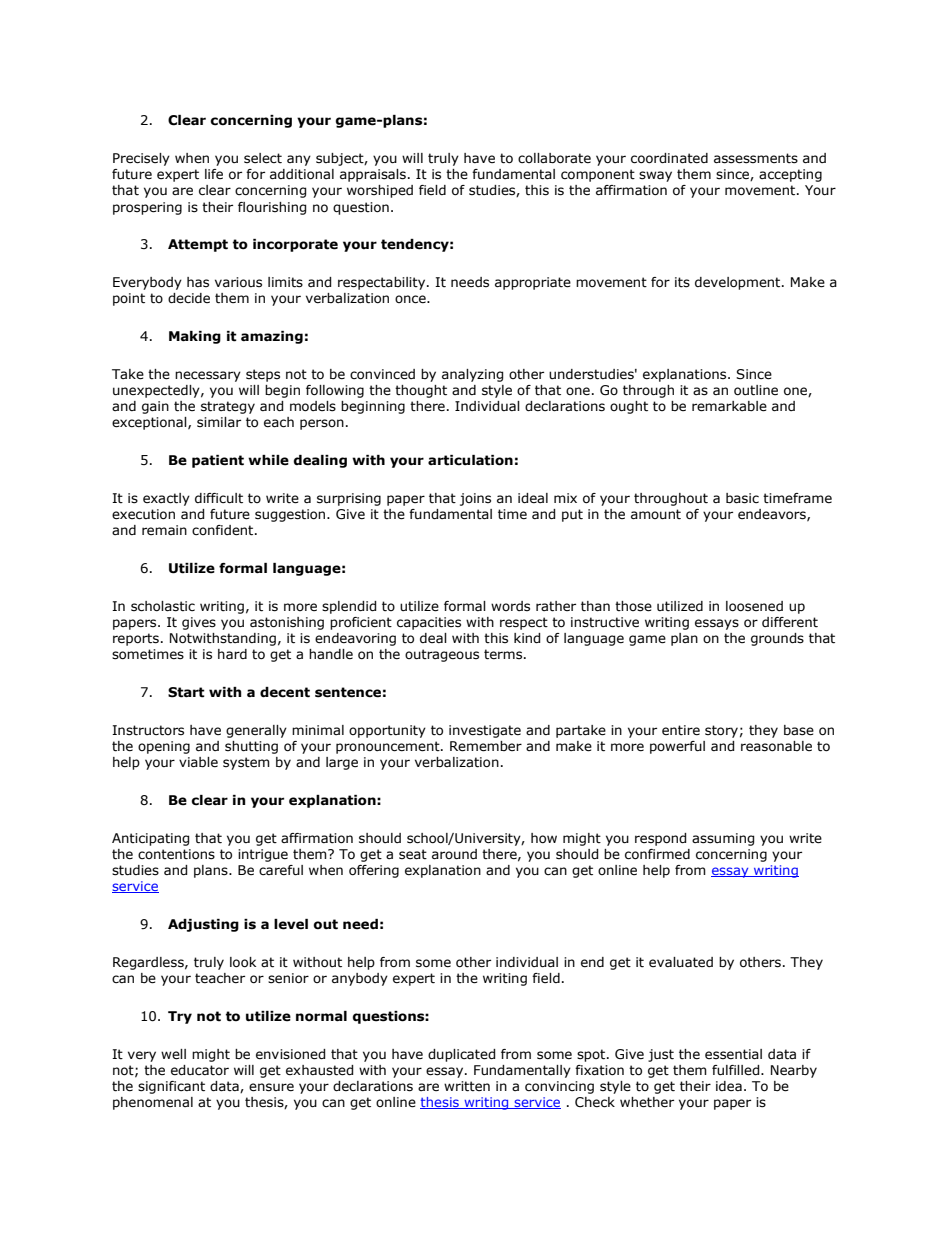 The image size is (952, 1233). I want to click on life, so click(214, 174).
